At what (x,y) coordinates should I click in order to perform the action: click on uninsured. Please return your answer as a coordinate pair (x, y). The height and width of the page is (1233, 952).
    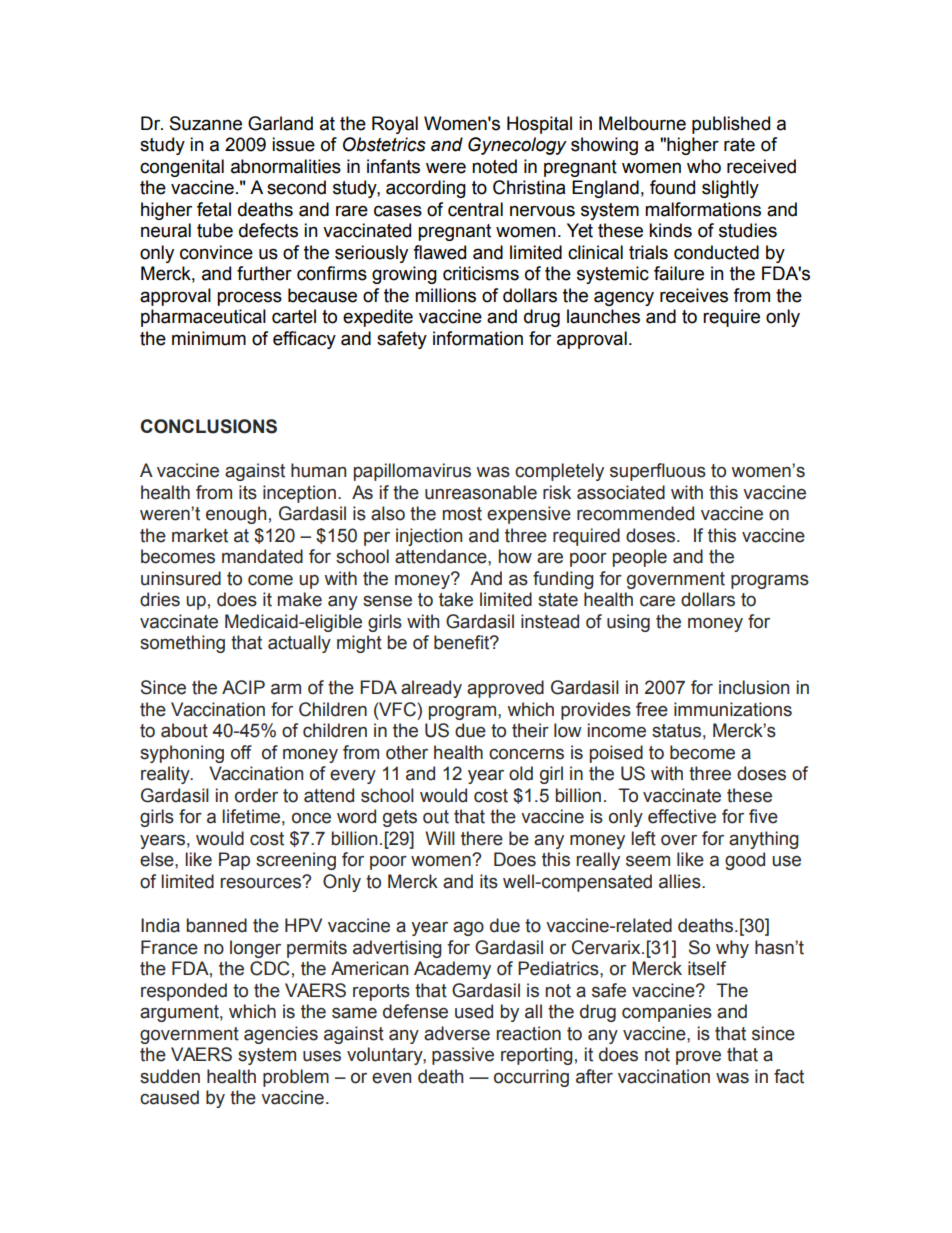
    Looking at the image, I should click on (181, 578).
